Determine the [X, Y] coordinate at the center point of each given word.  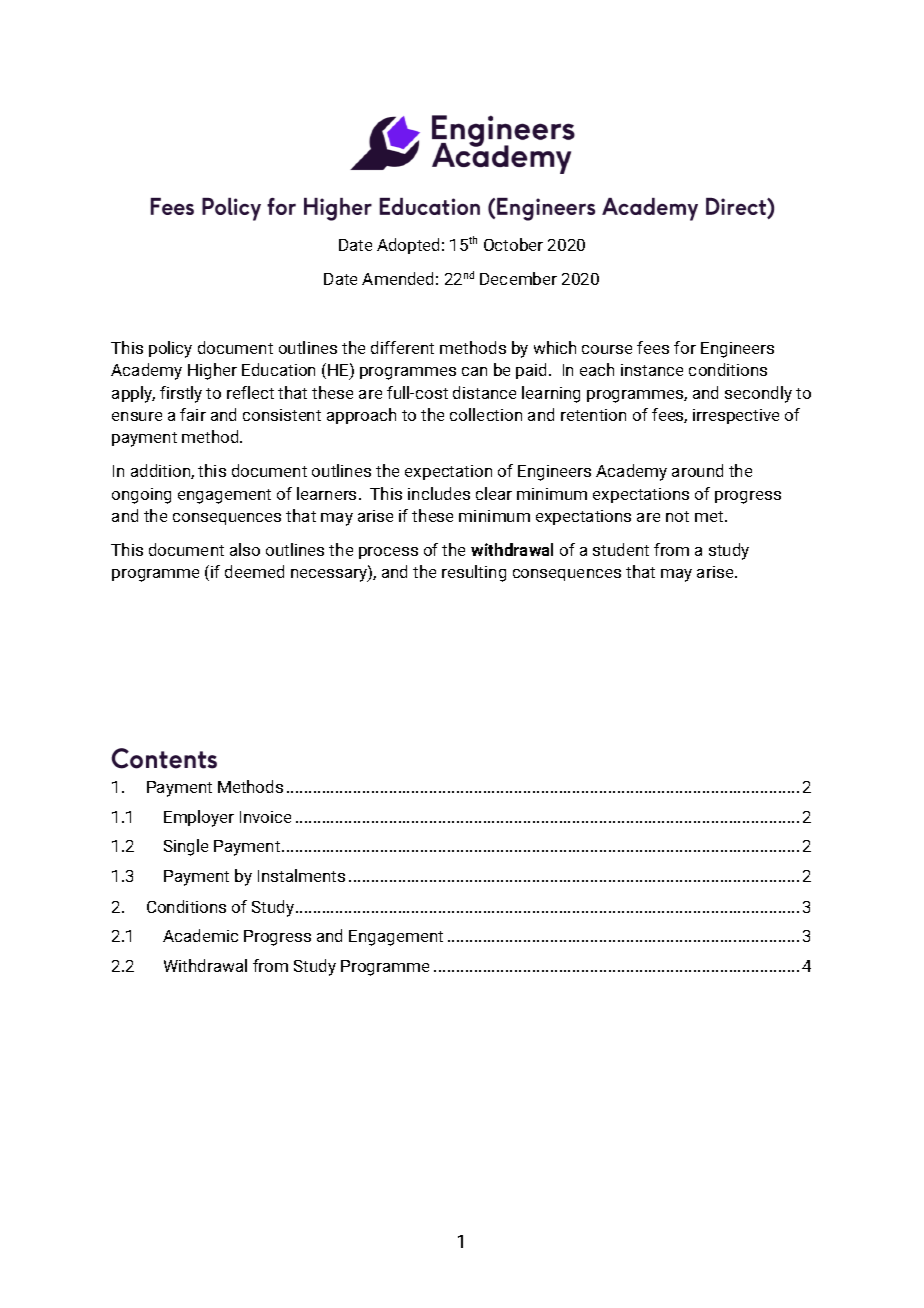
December [518, 278]
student [621, 549]
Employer [199, 818]
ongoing [141, 496]
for [685, 347]
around [697, 470]
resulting [474, 573]
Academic [200, 935]
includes [439, 493]
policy [170, 349]
